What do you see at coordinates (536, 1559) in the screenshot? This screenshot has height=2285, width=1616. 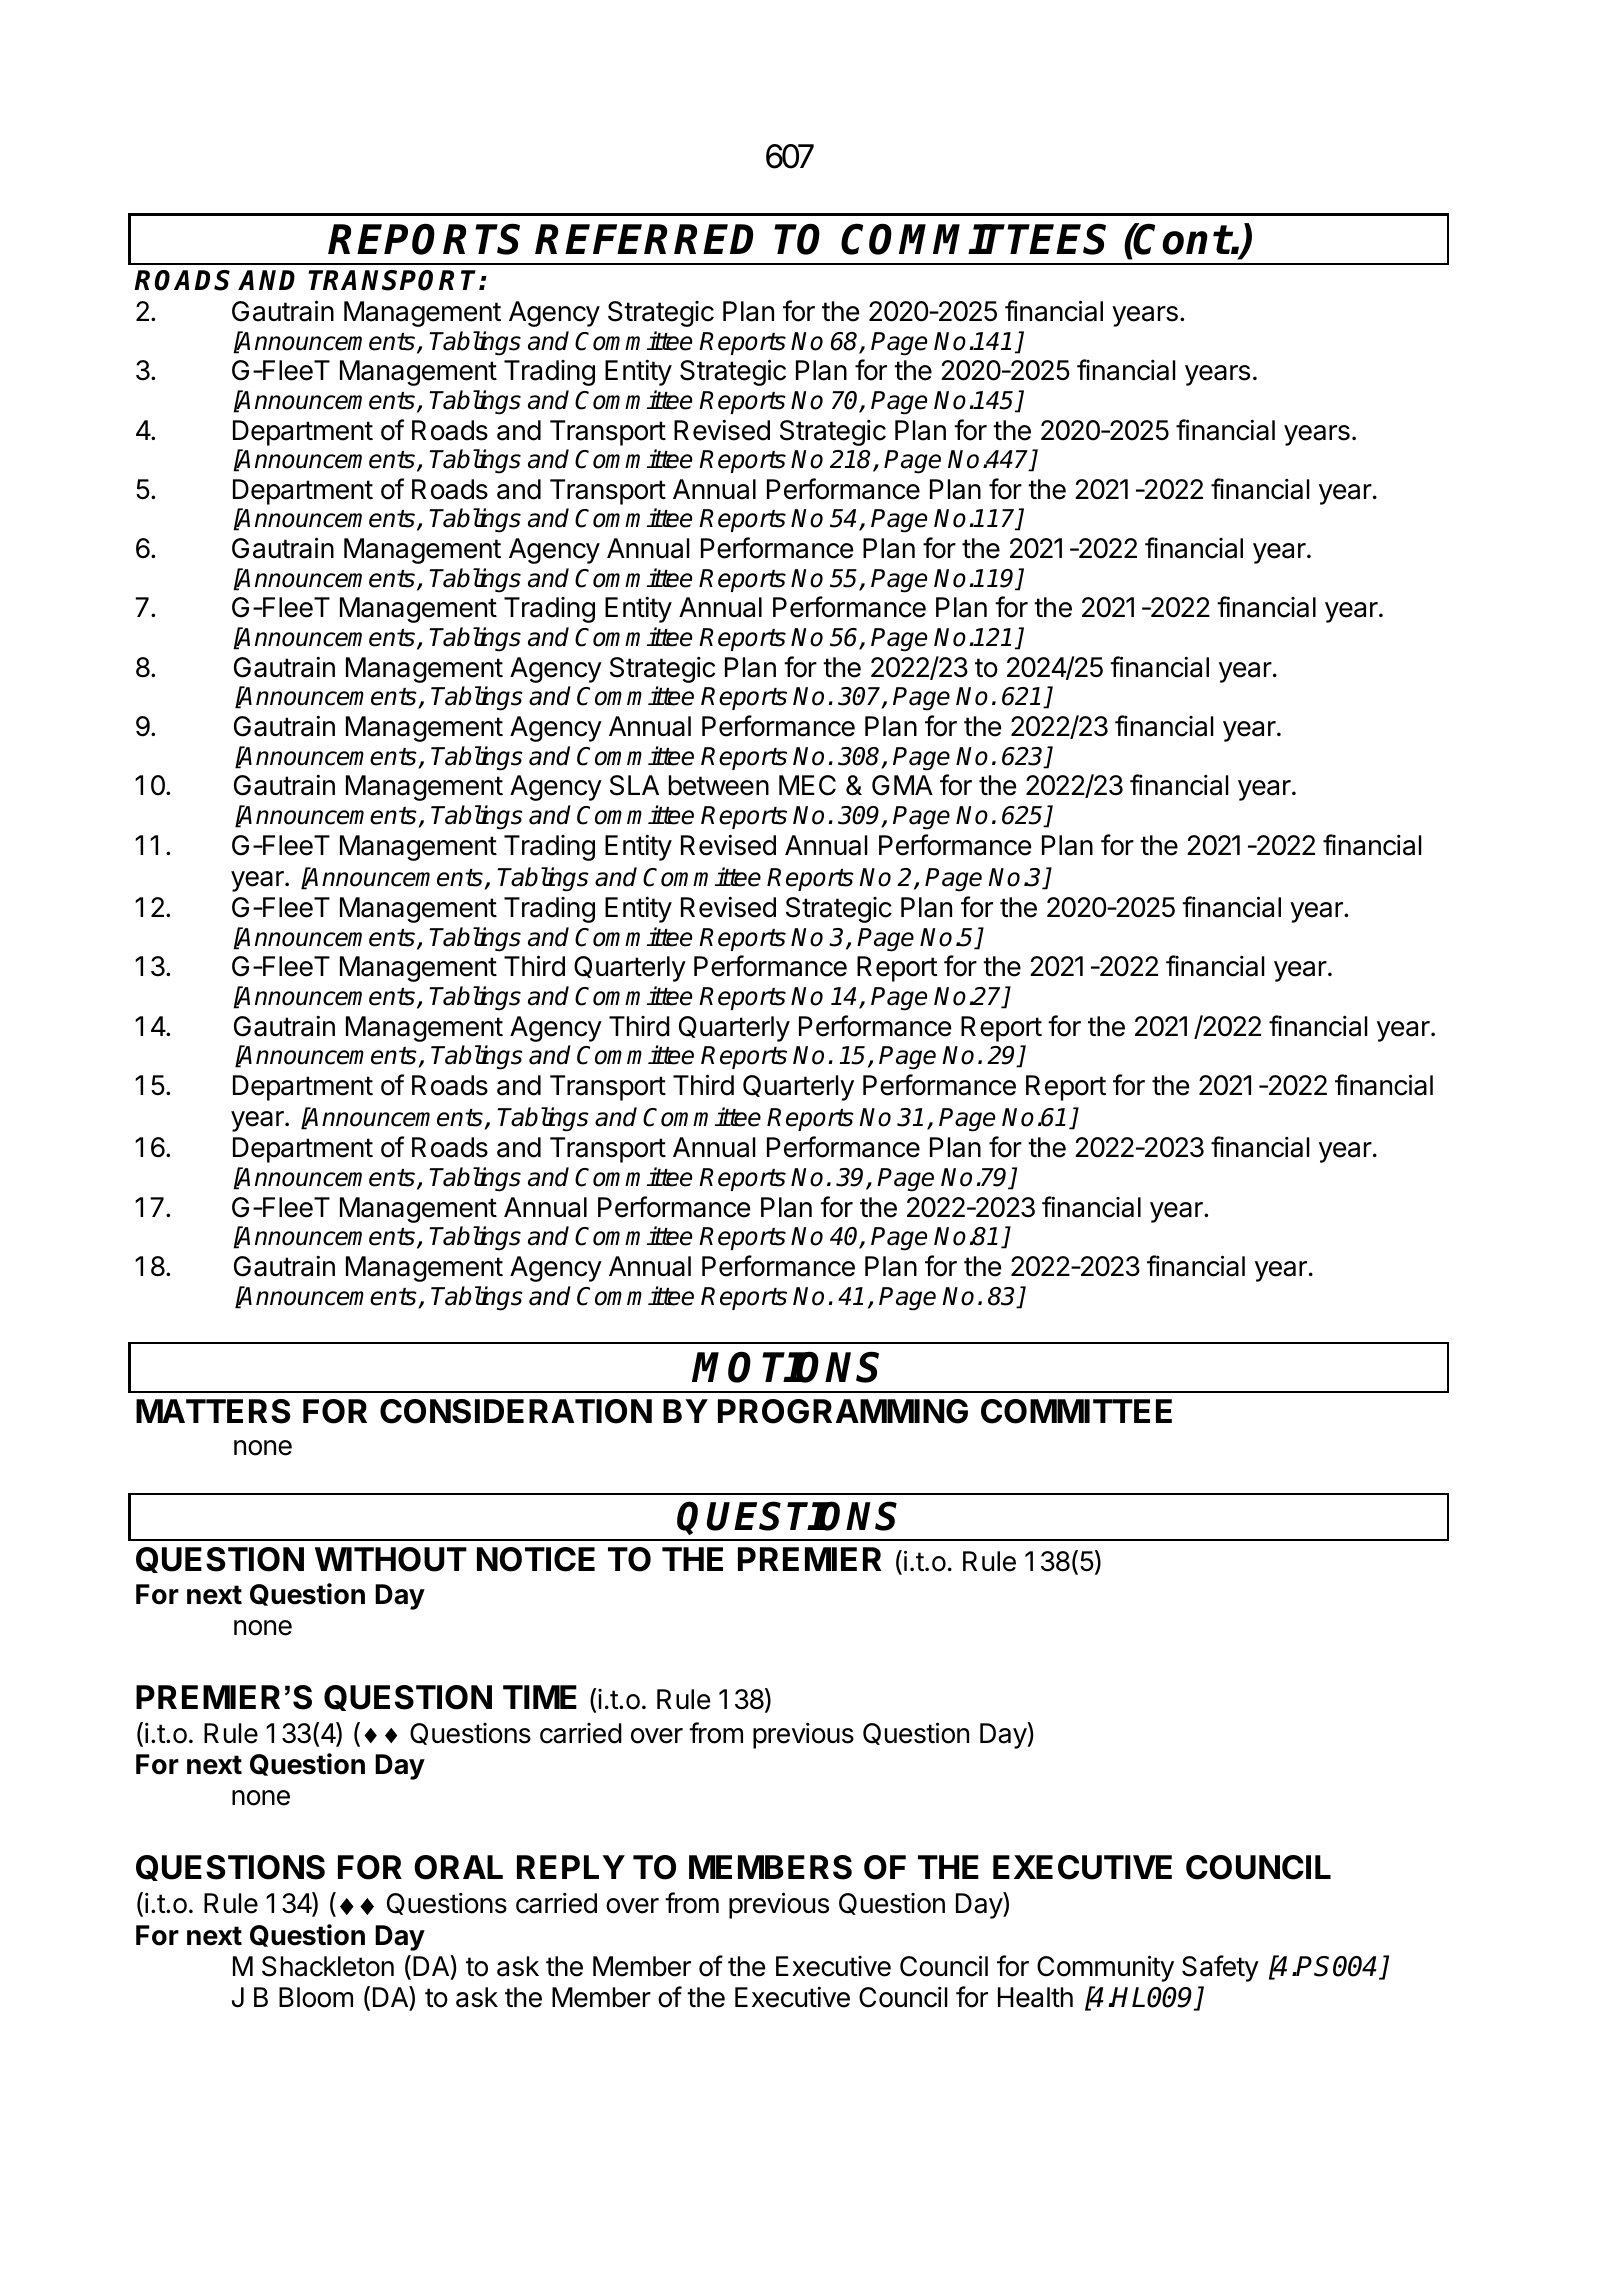 I see `NOTICE` at bounding box center [536, 1559].
